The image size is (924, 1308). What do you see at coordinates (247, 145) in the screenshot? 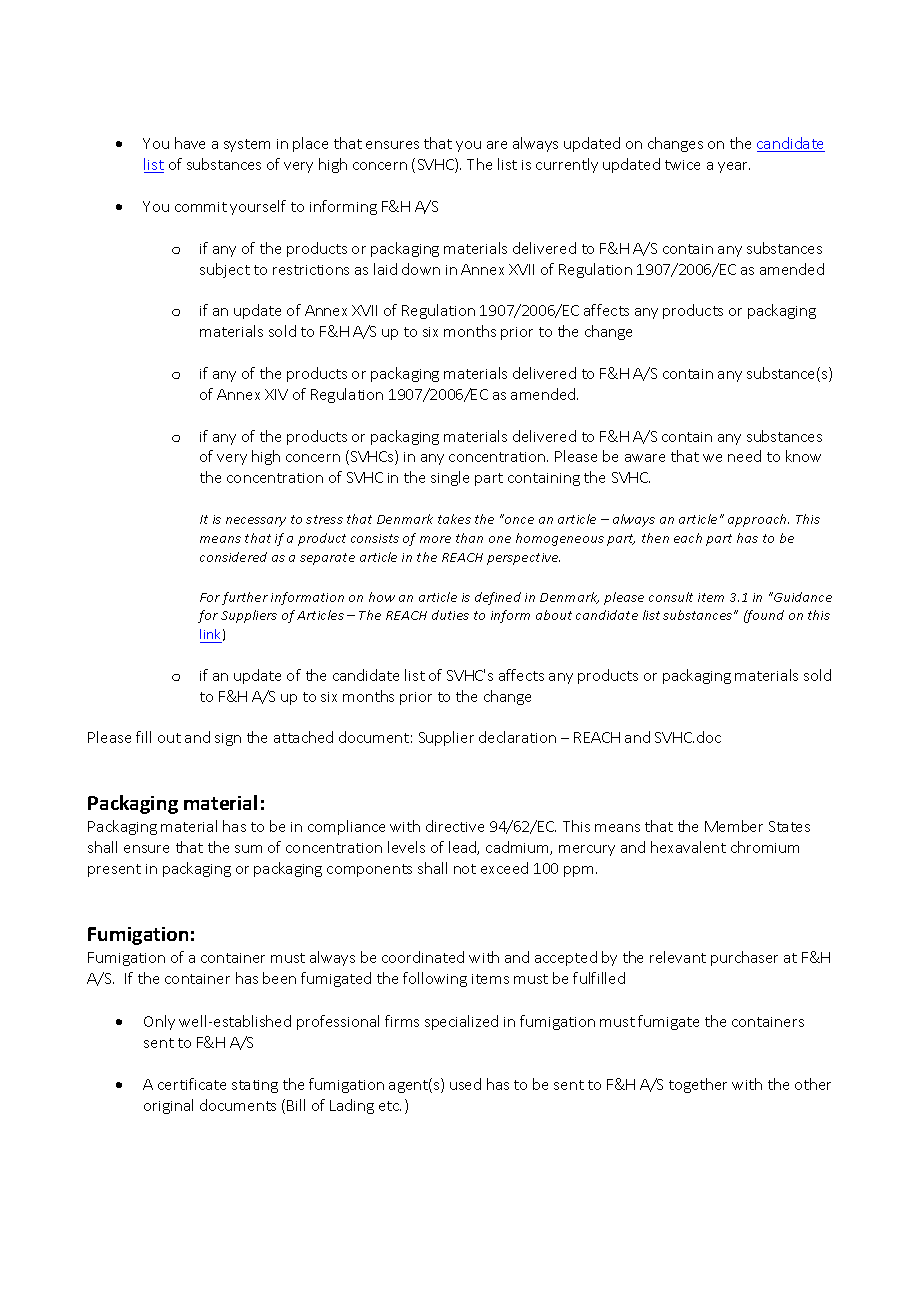
I see `system` at bounding box center [247, 145].
